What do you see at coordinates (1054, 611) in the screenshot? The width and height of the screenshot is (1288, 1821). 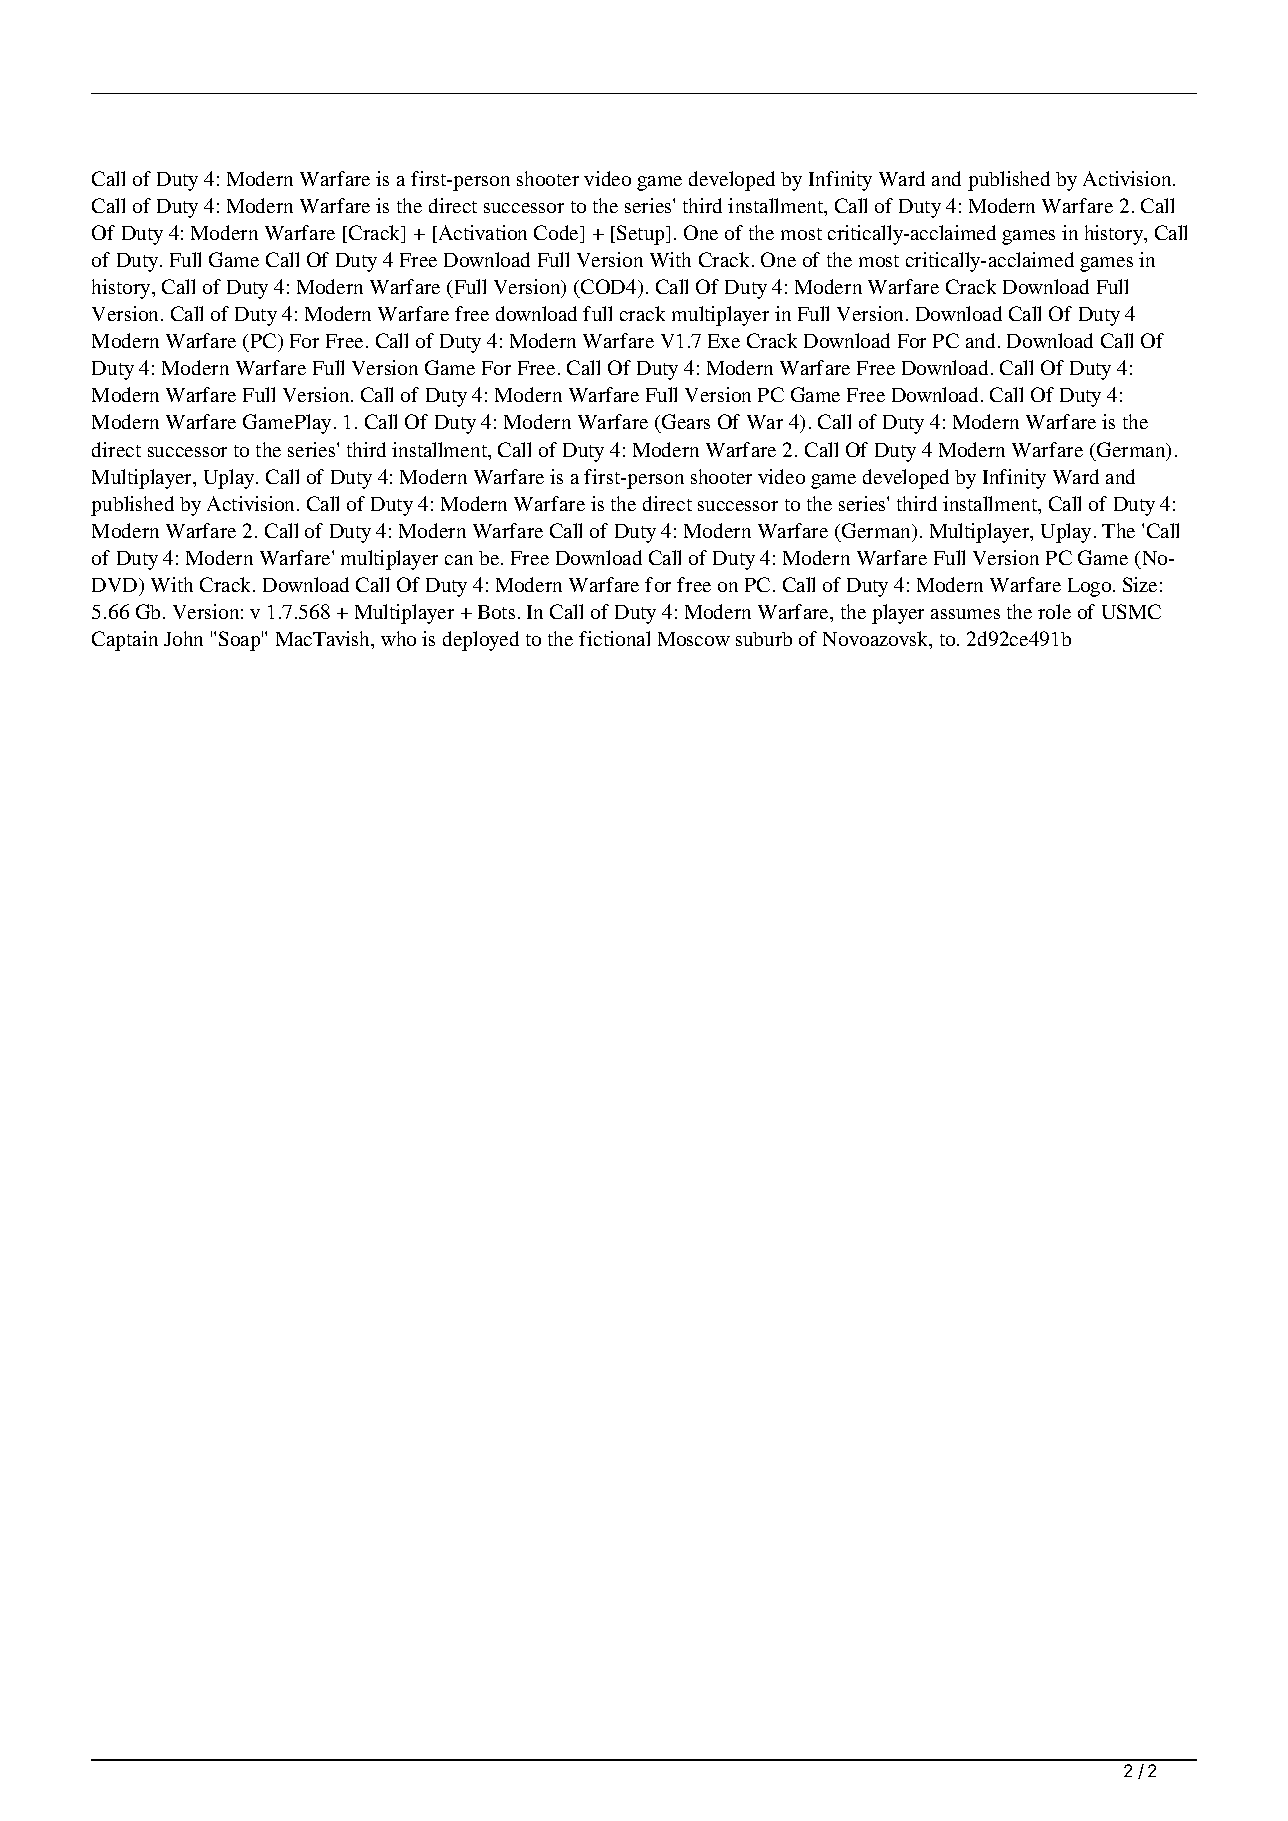 I see `role` at bounding box center [1054, 611].
